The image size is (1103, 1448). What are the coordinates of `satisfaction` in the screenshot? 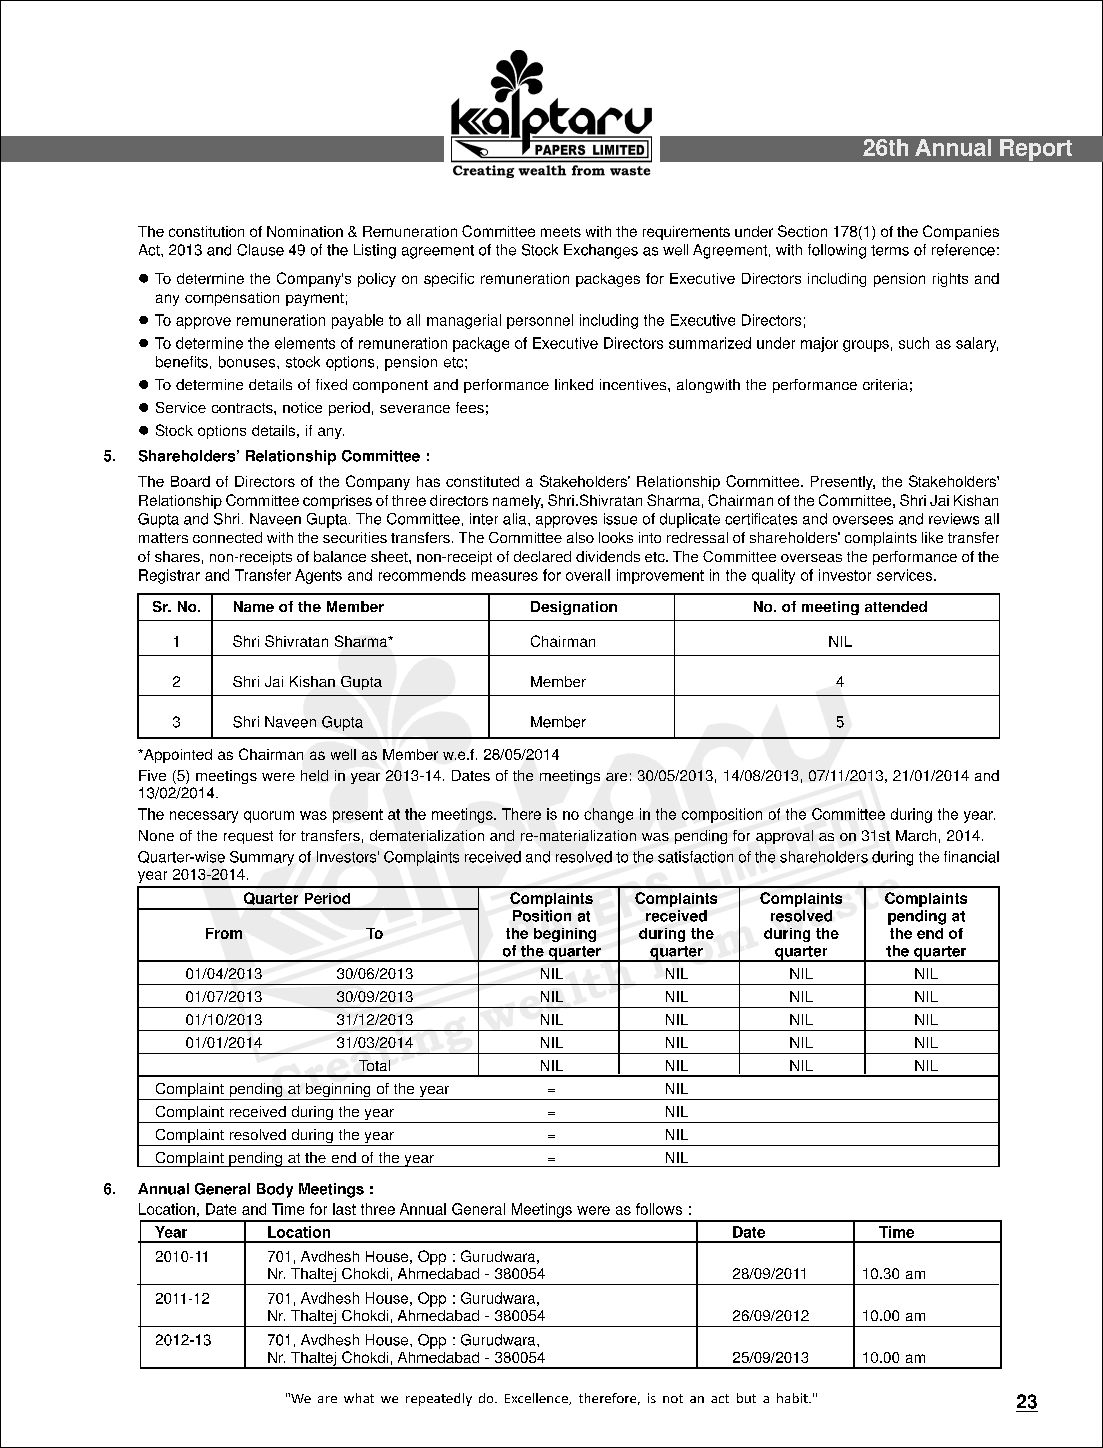 It's located at (695, 857).
